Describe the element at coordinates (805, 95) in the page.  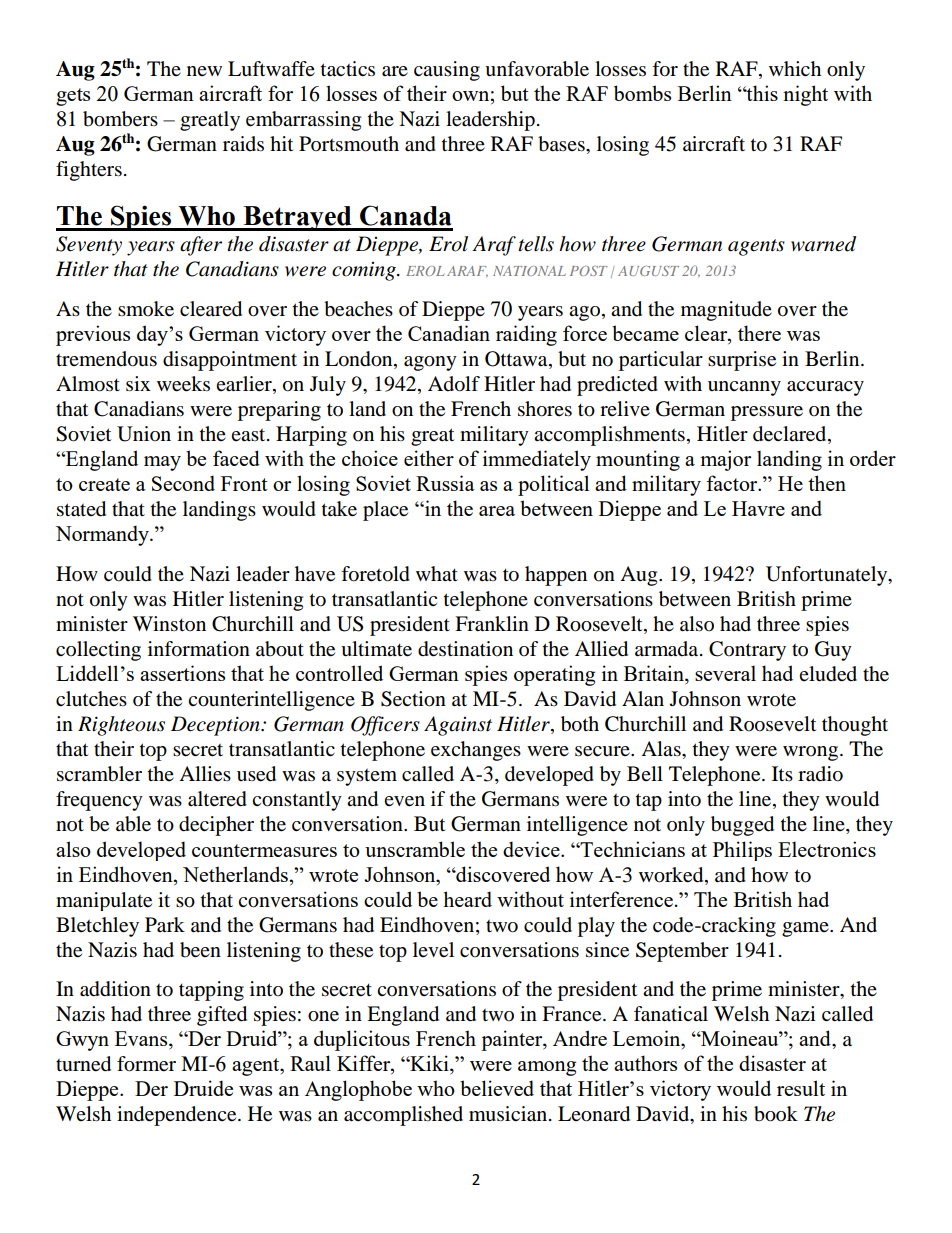
I see `night` at that location.
